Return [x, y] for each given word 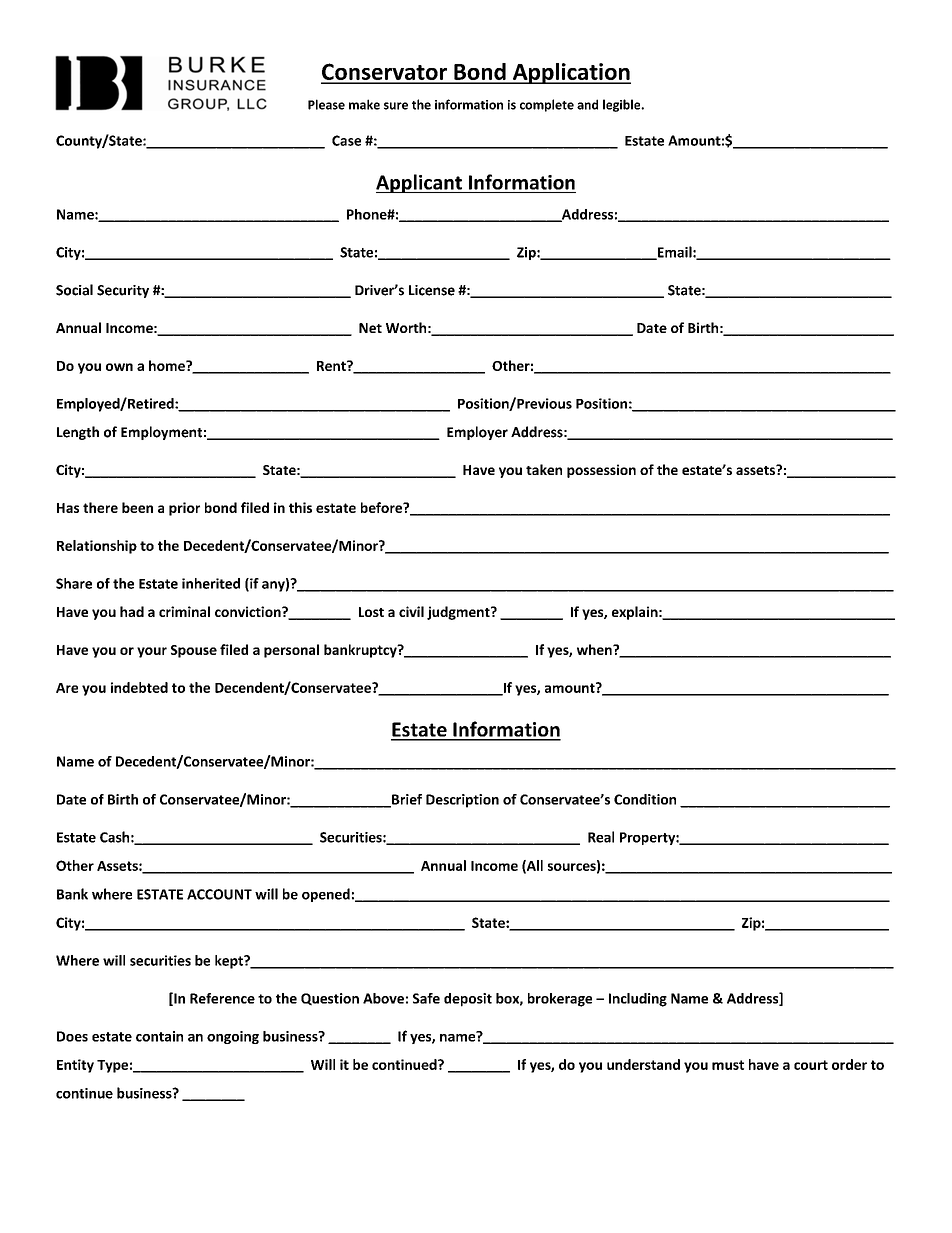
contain [159, 1036]
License [432, 290]
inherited [211, 583]
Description [462, 801]
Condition [645, 799]
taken [544, 469]
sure [396, 106]
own [119, 367]
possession [601, 471]
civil [411, 611]
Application [570, 73]
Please [326, 104]
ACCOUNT [219, 894]
